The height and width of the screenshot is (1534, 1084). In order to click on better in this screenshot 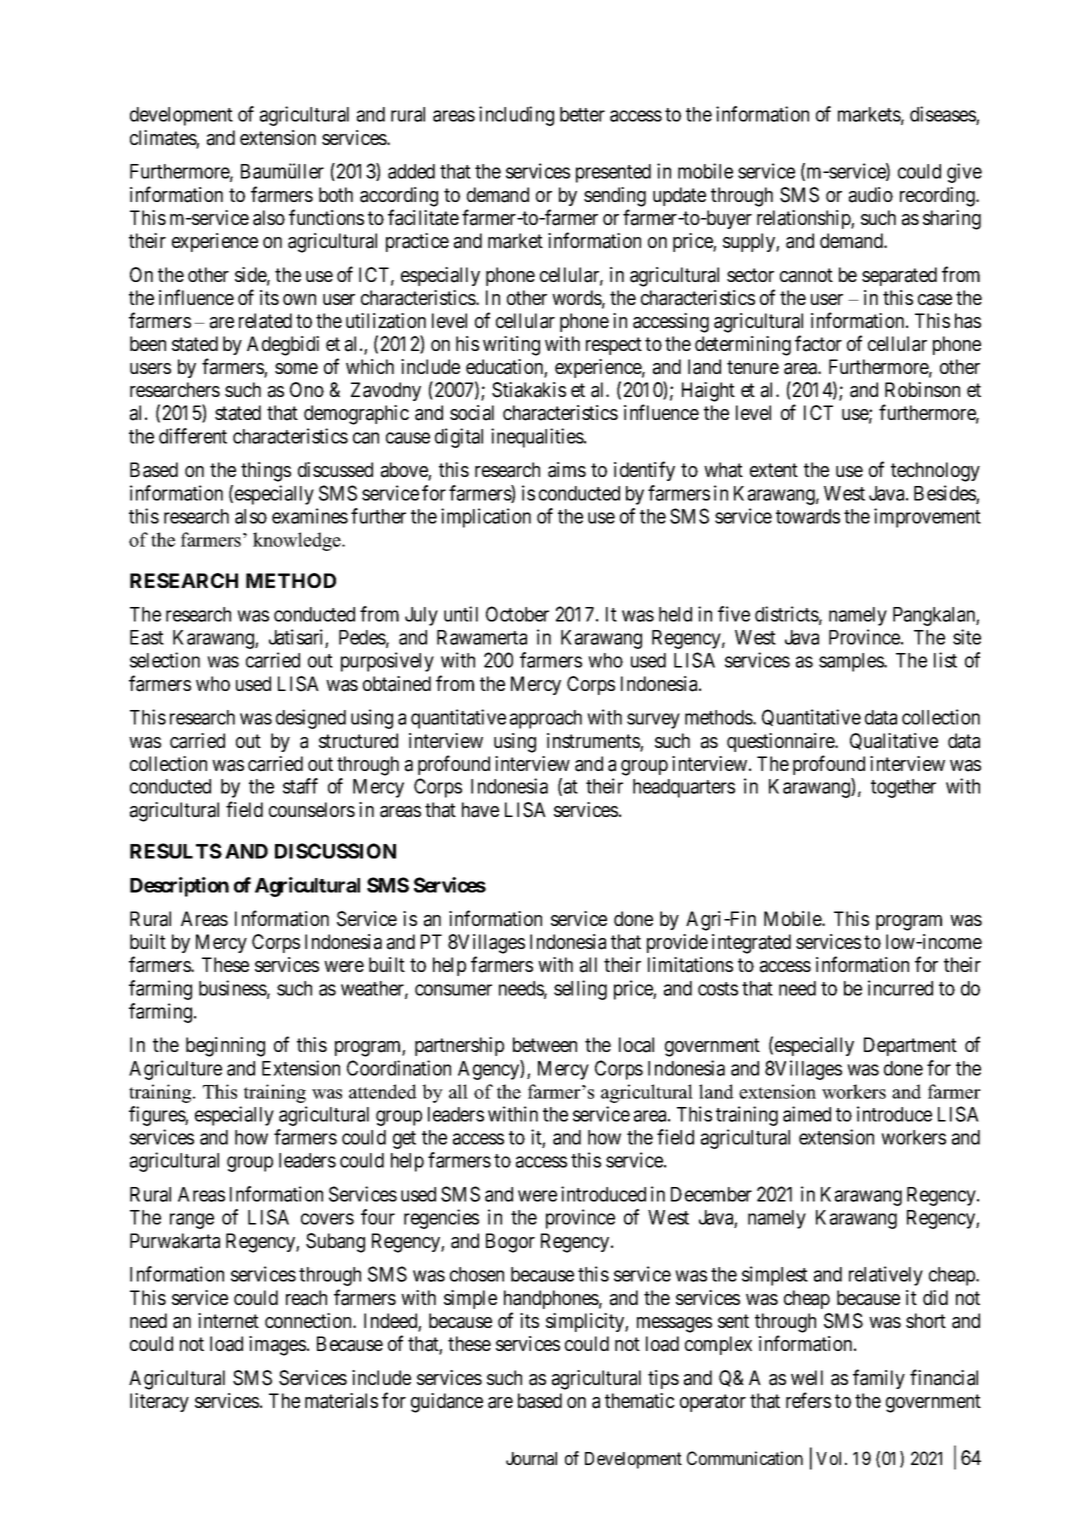, I will do `click(582, 114)`.
